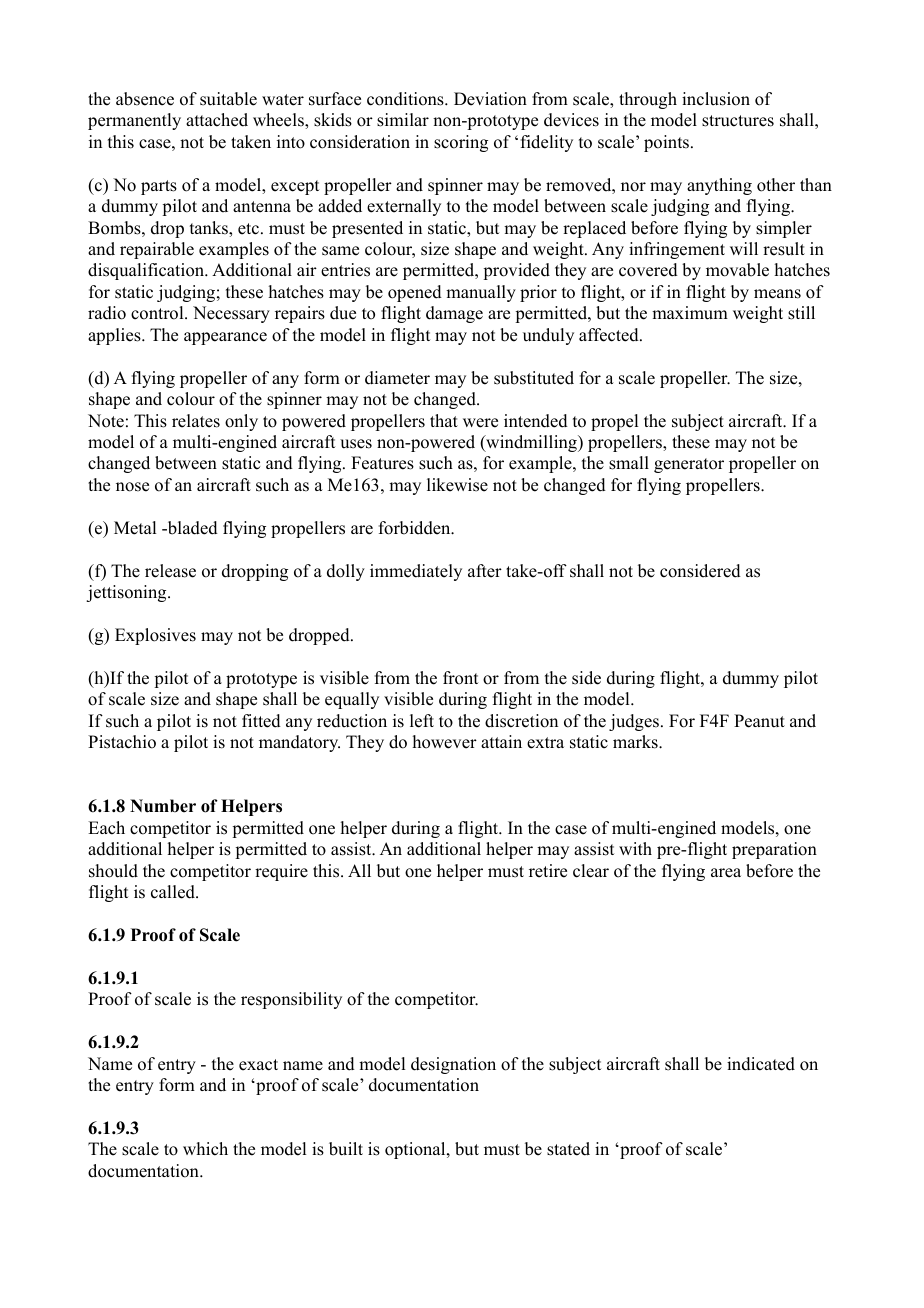 This page has height=1308, width=924. What do you see at coordinates (460, 678) in the page?
I see `front` at bounding box center [460, 678].
